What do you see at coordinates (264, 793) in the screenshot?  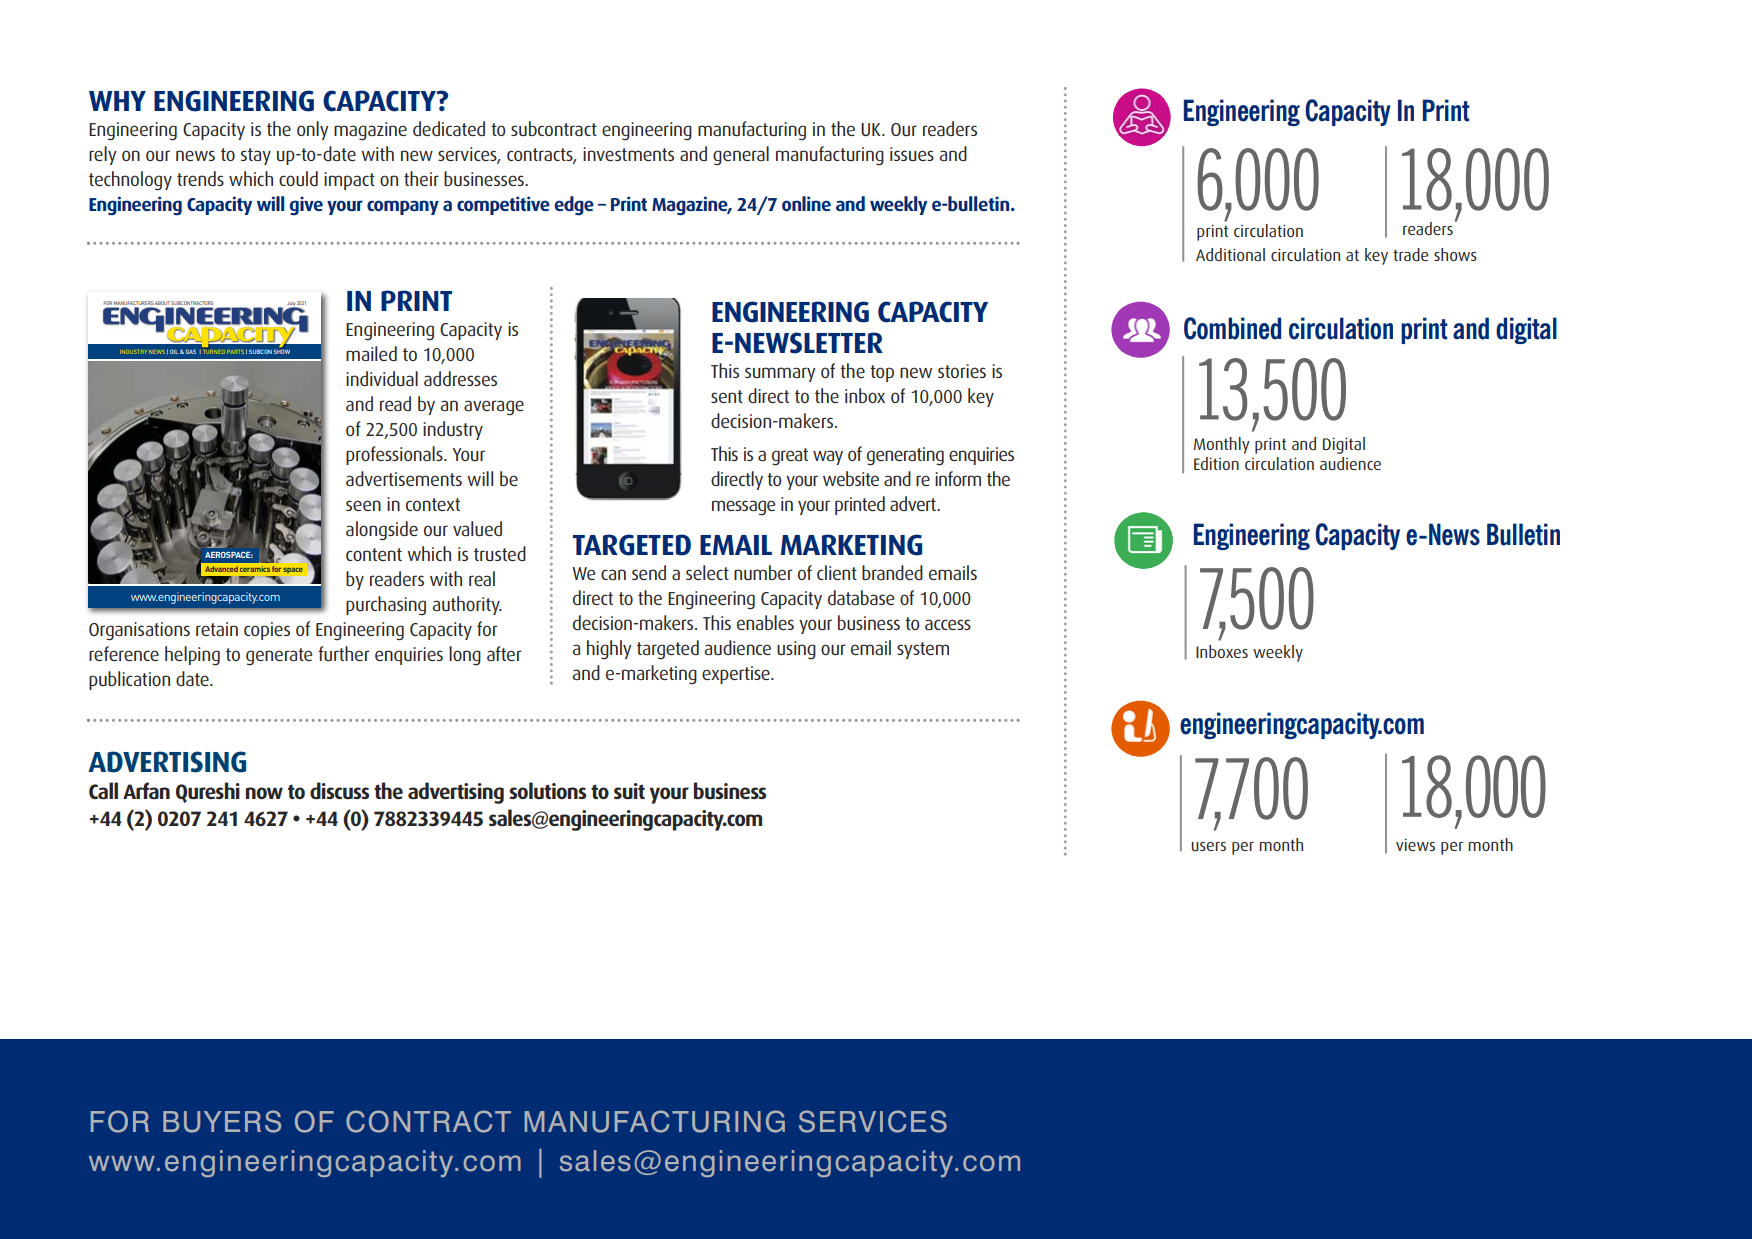 I see `now` at bounding box center [264, 793].
